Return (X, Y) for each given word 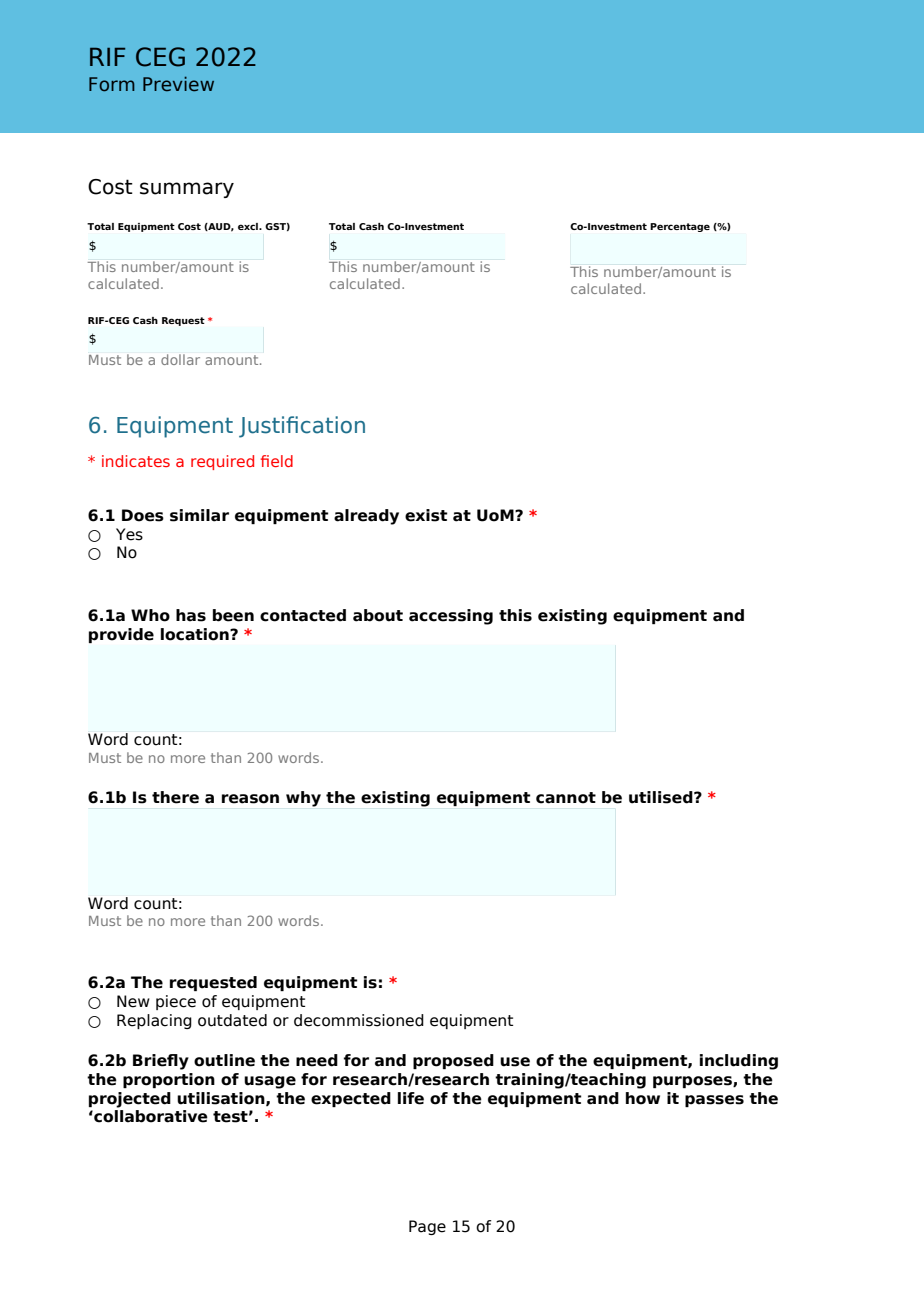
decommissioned (359, 1020)
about (378, 615)
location (196, 634)
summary (187, 190)
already (366, 517)
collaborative (150, 1116)
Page (427, 1227)
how (643, 1098)
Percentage (680, 227)
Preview (178, 84)
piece (176, 1002)
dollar (180, 359)
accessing (451, 617)
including (739, 1062)
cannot (566, 798)
